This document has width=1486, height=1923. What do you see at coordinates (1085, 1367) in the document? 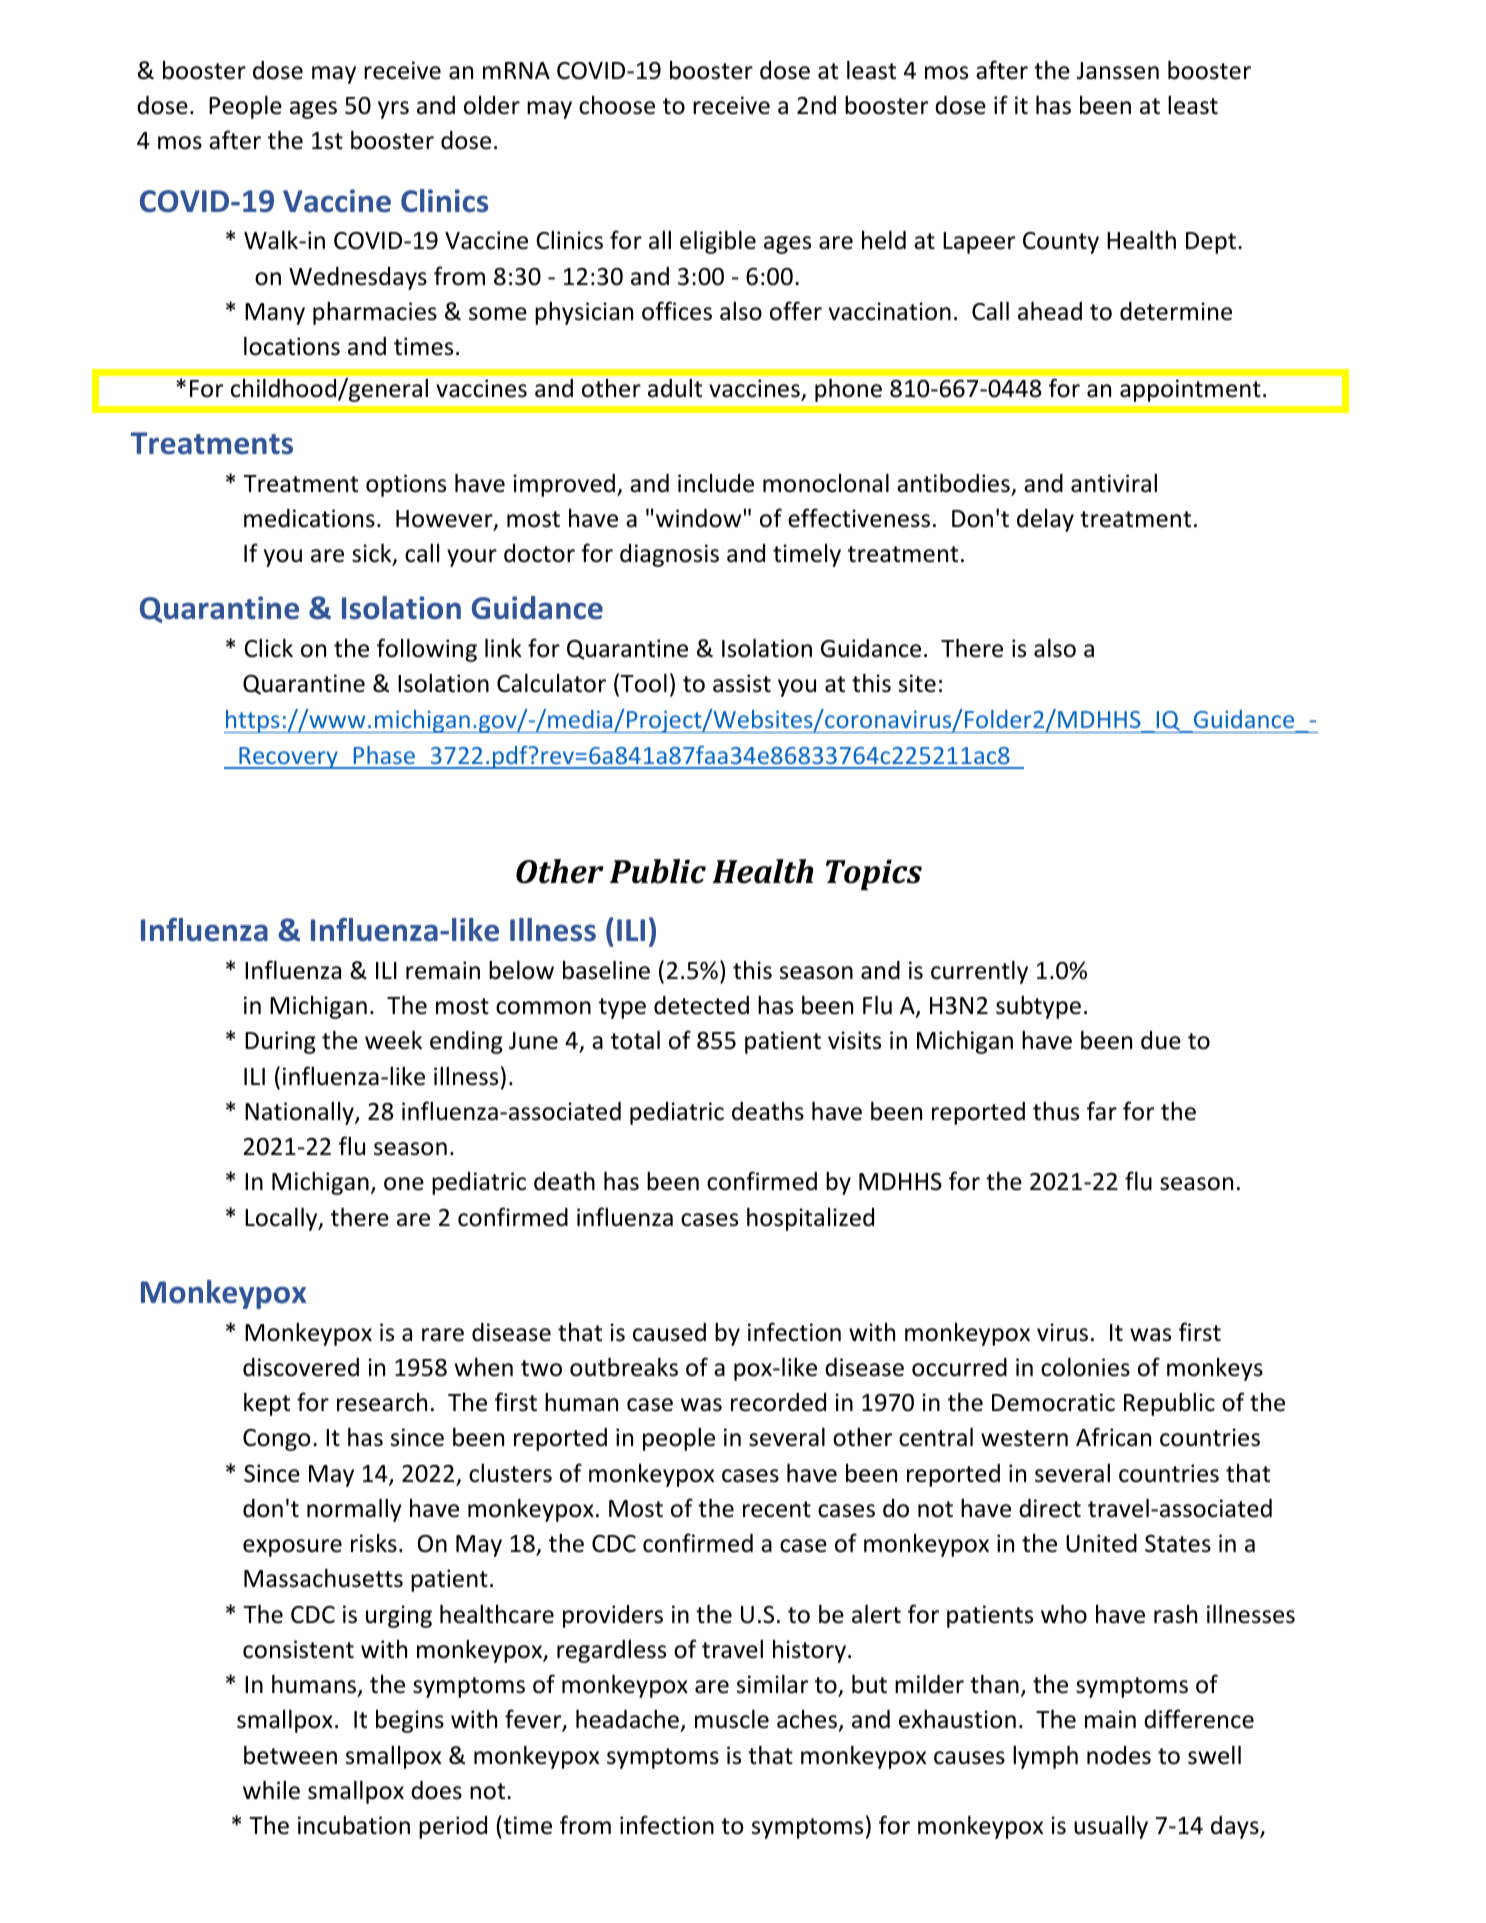
I see `colonies` at bounding box center [1085, 1367].
